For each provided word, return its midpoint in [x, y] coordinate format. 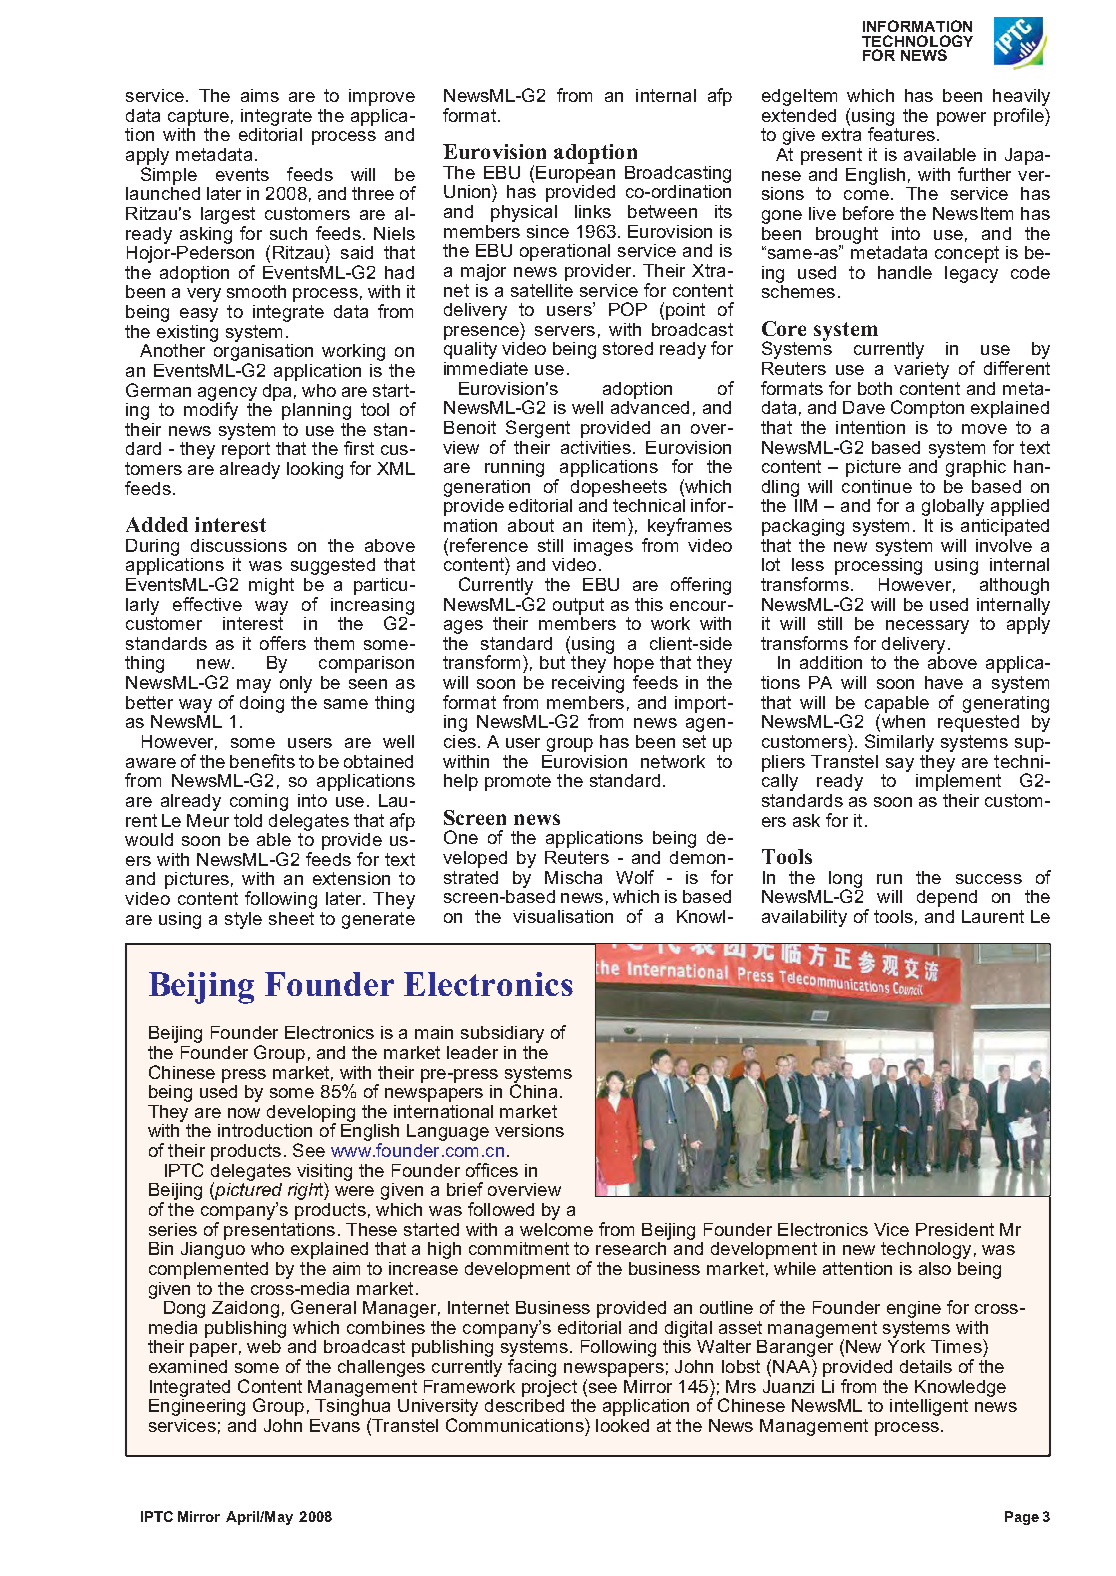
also [935, 1268]
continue [877, 486]
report [246, 450]
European [575, 173]
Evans [335, 1425]
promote [518, 782]
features [901, 133]
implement [958, 781]
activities [596, 447]
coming [259, 802]
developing [311, 1114]
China [533, 1090]
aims [260, 95]
